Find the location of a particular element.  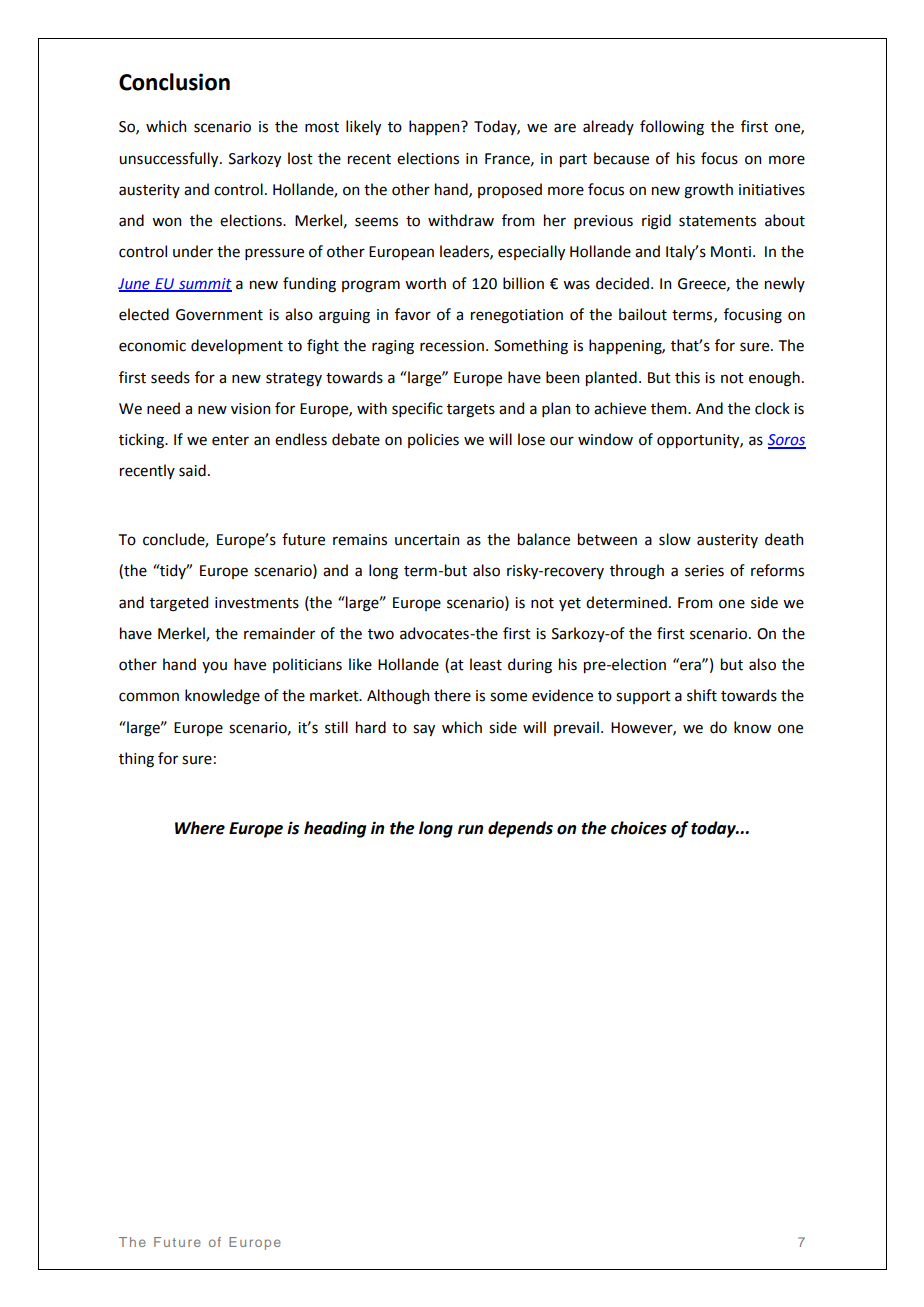

series is located at coordinates (704, 571).
